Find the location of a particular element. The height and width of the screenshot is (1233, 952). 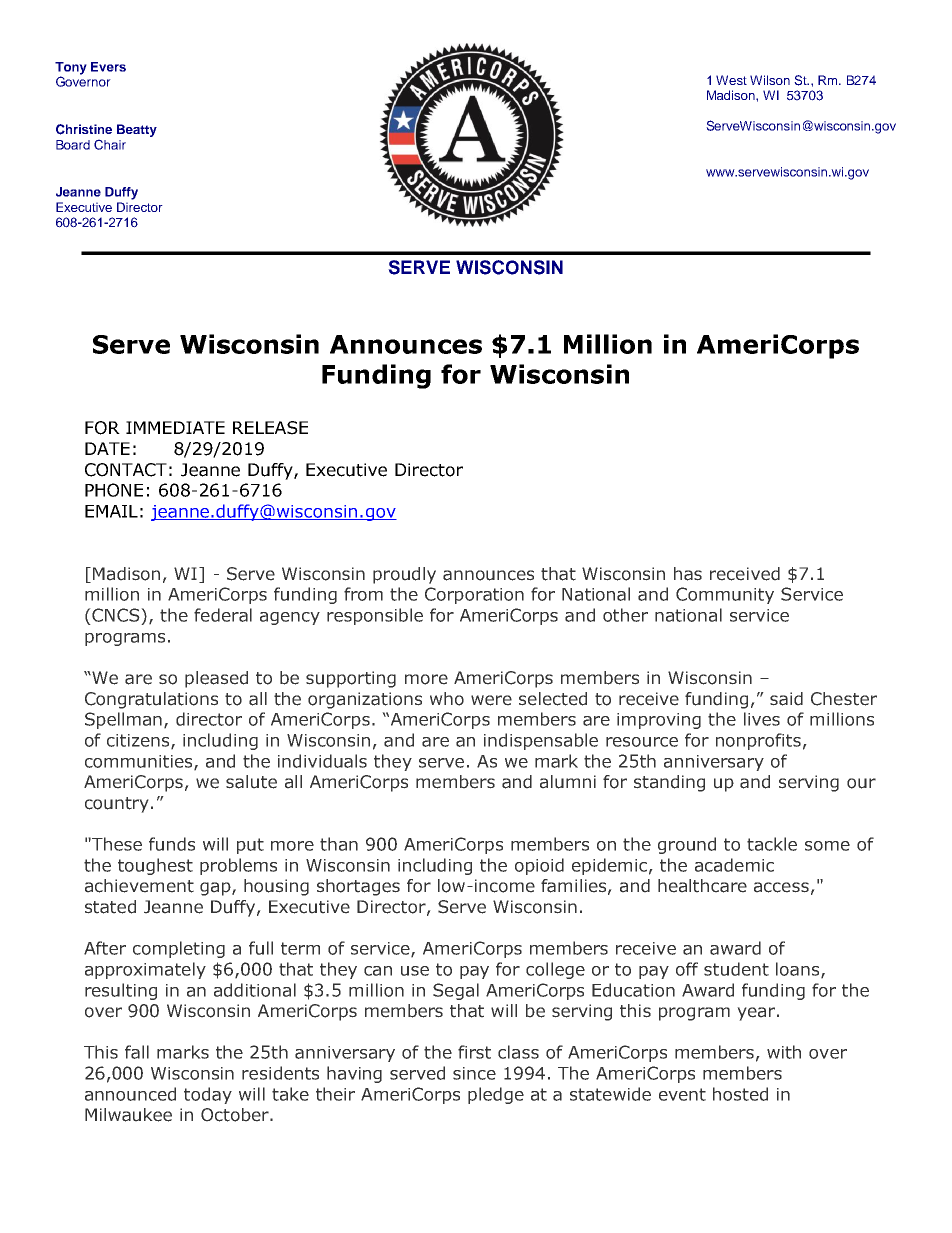

Corporation is located at coordinates (474, 595).
